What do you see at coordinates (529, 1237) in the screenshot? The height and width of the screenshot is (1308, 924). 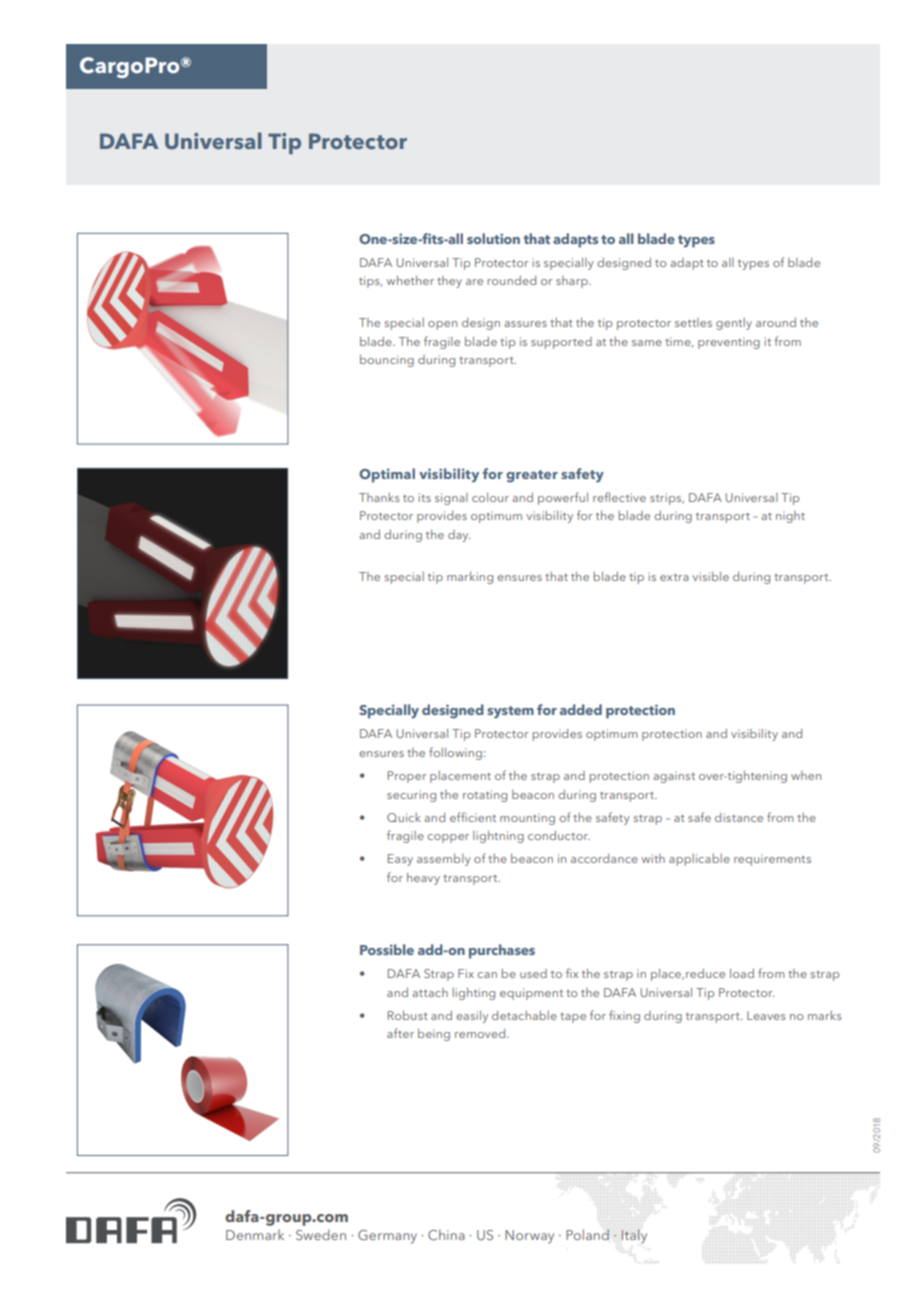 I see `Norway` at bounding box center [529, 1237].
